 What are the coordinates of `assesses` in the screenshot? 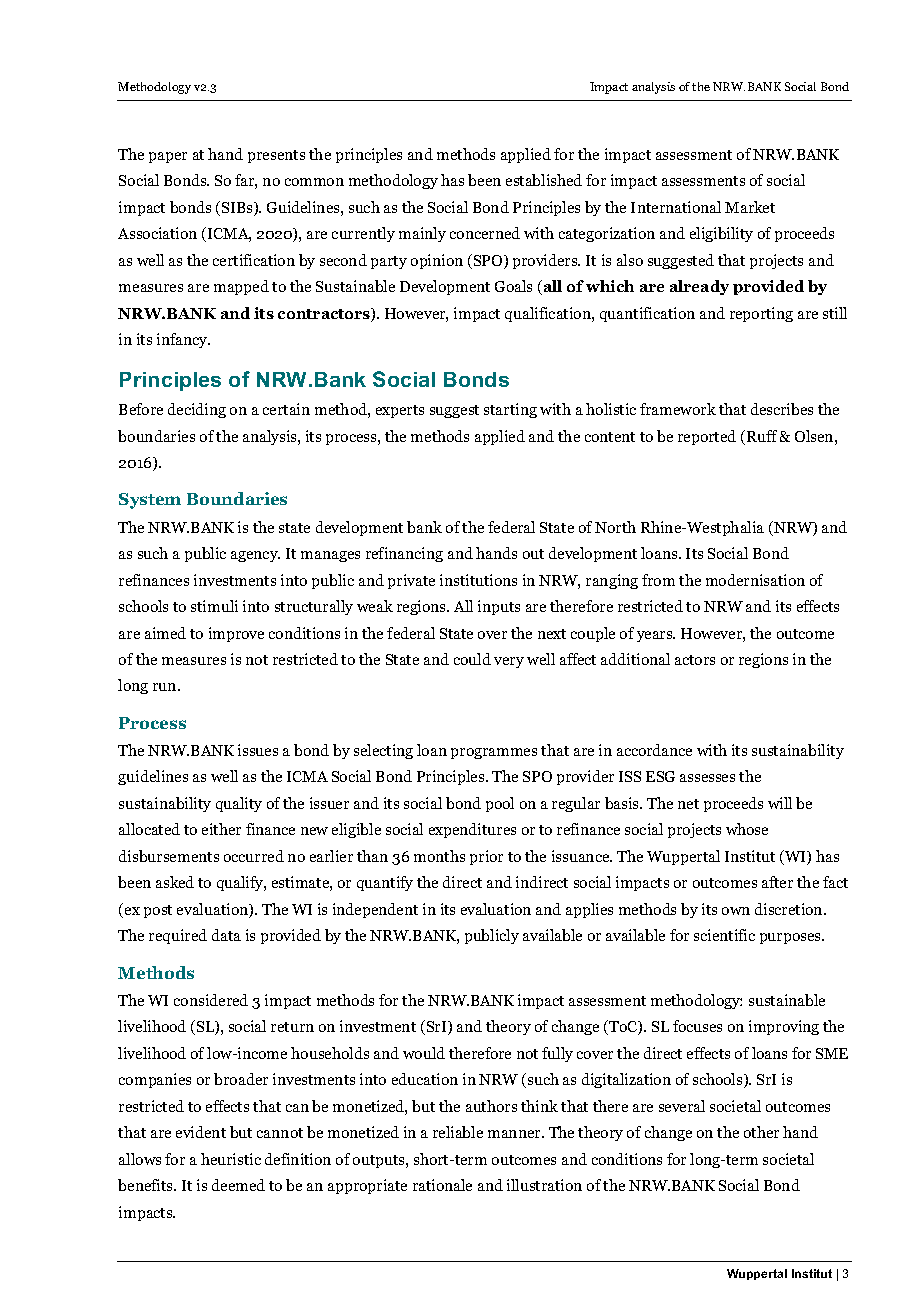 It's located at (707, 778).
